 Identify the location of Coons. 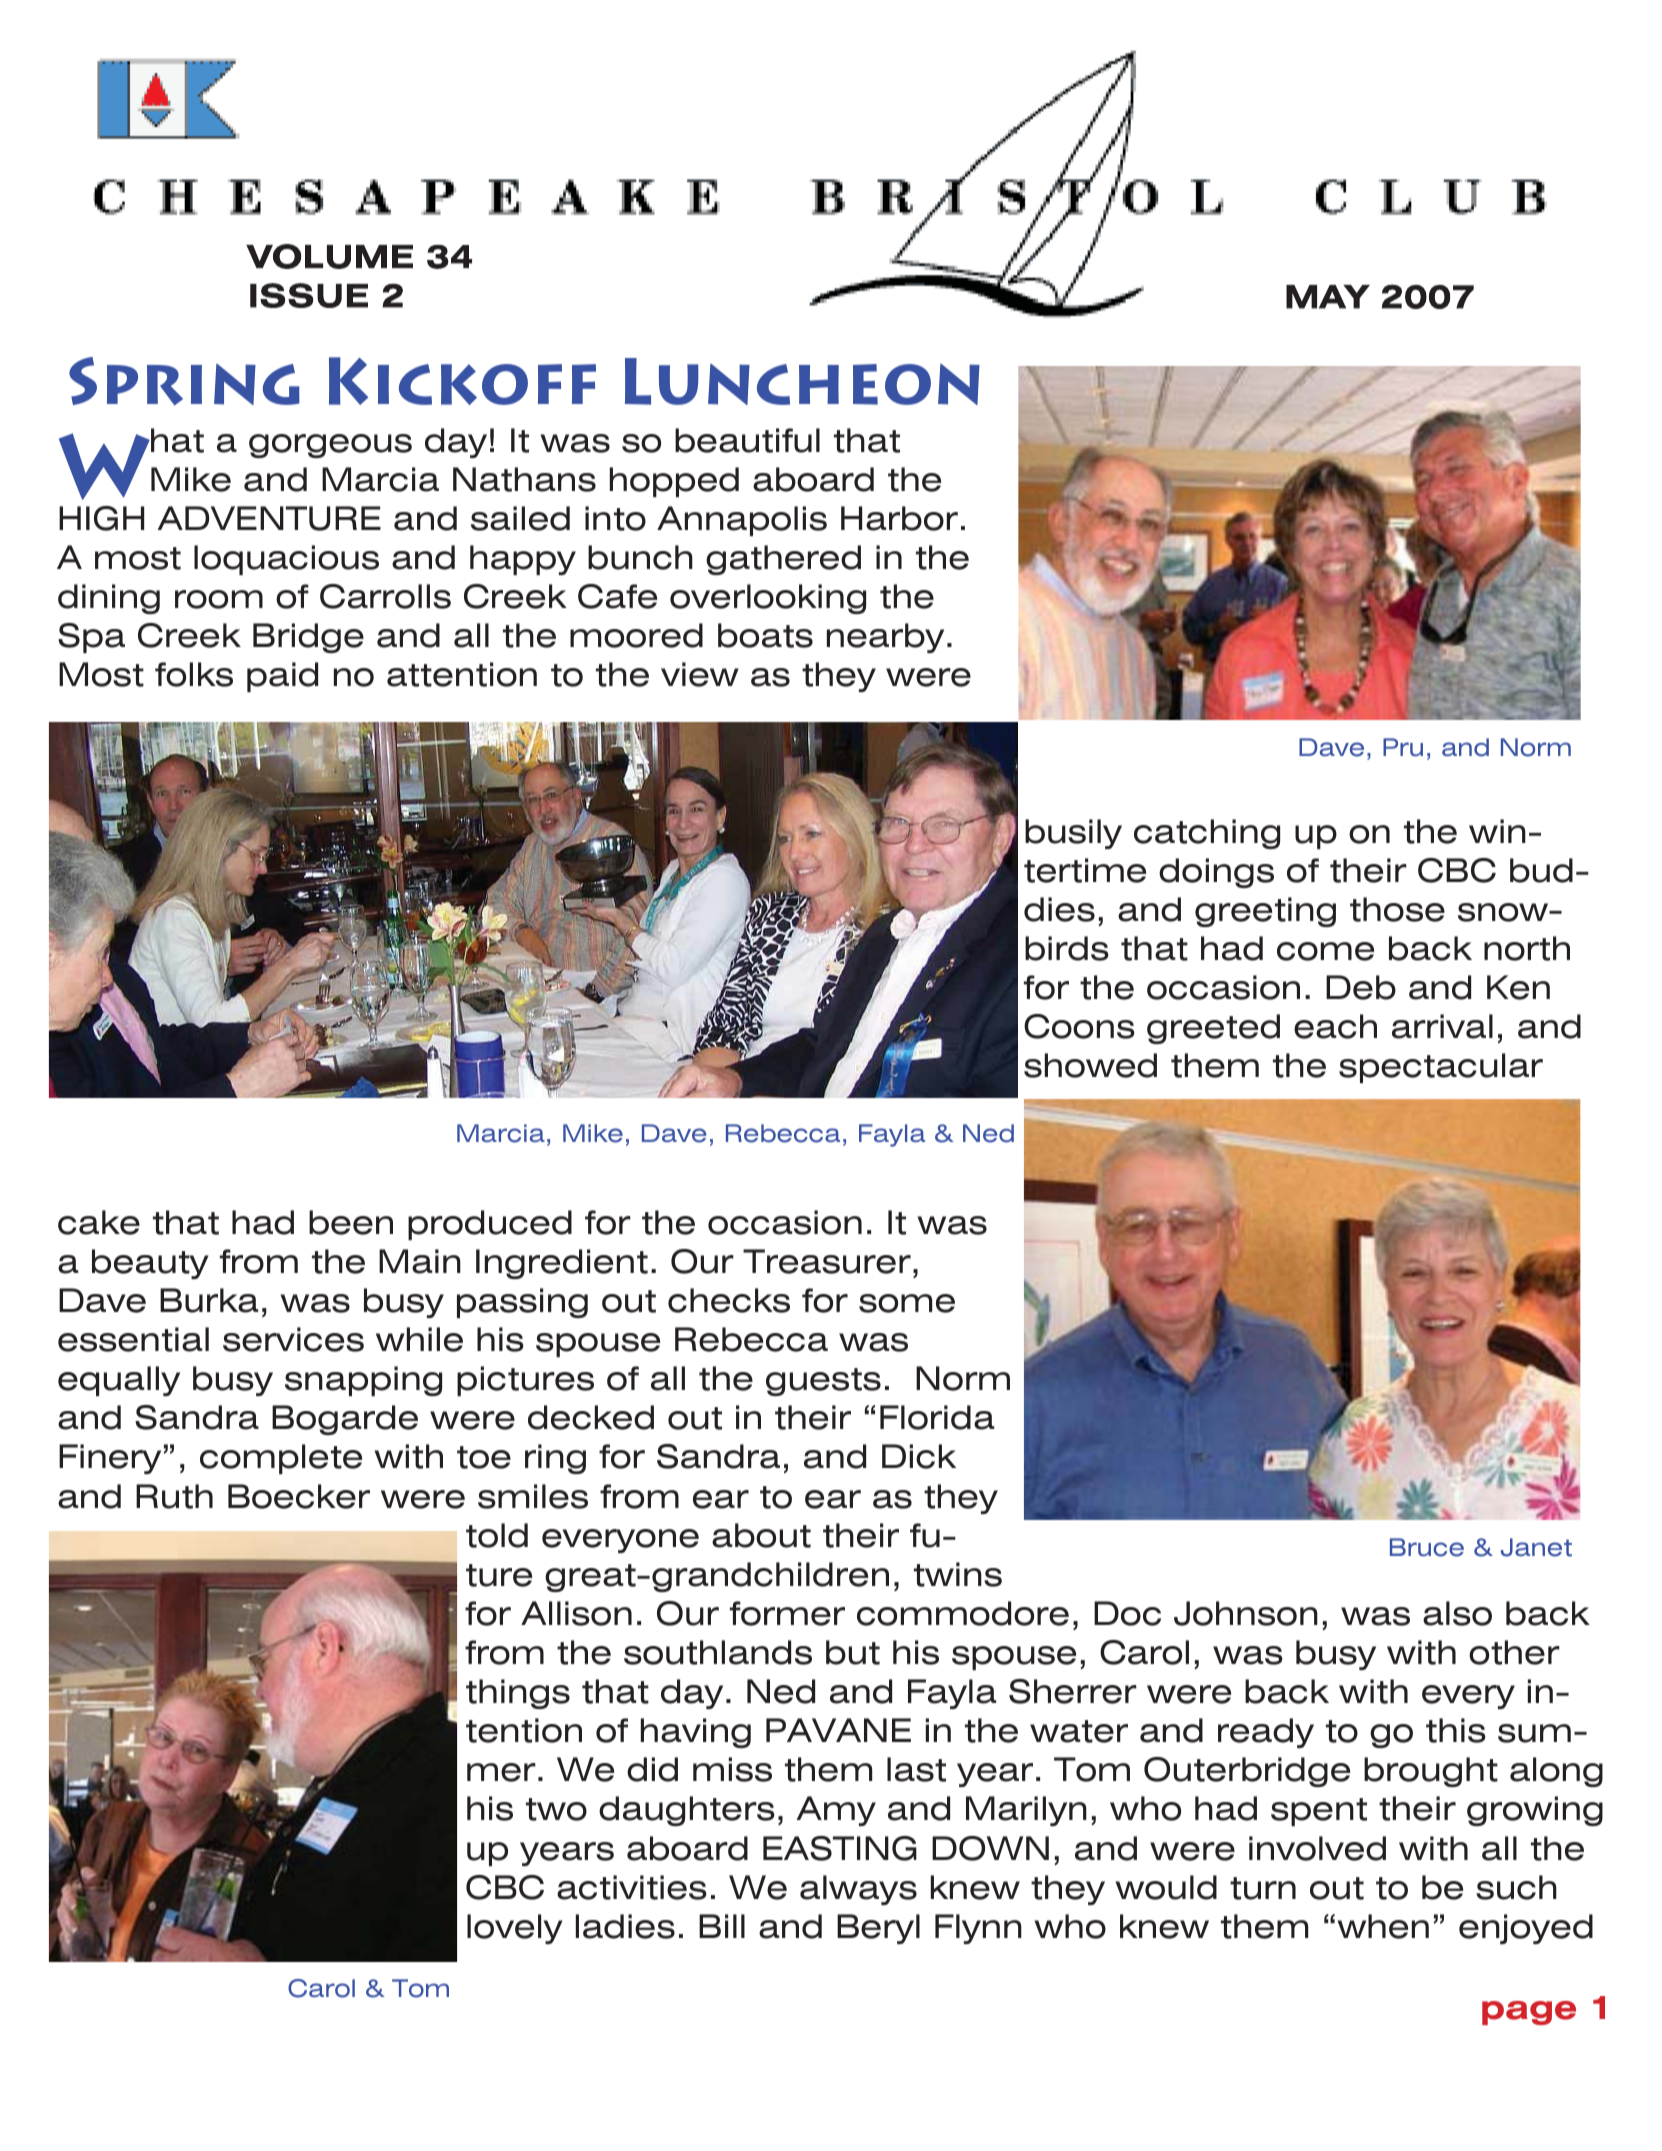
(1079, 1026).
